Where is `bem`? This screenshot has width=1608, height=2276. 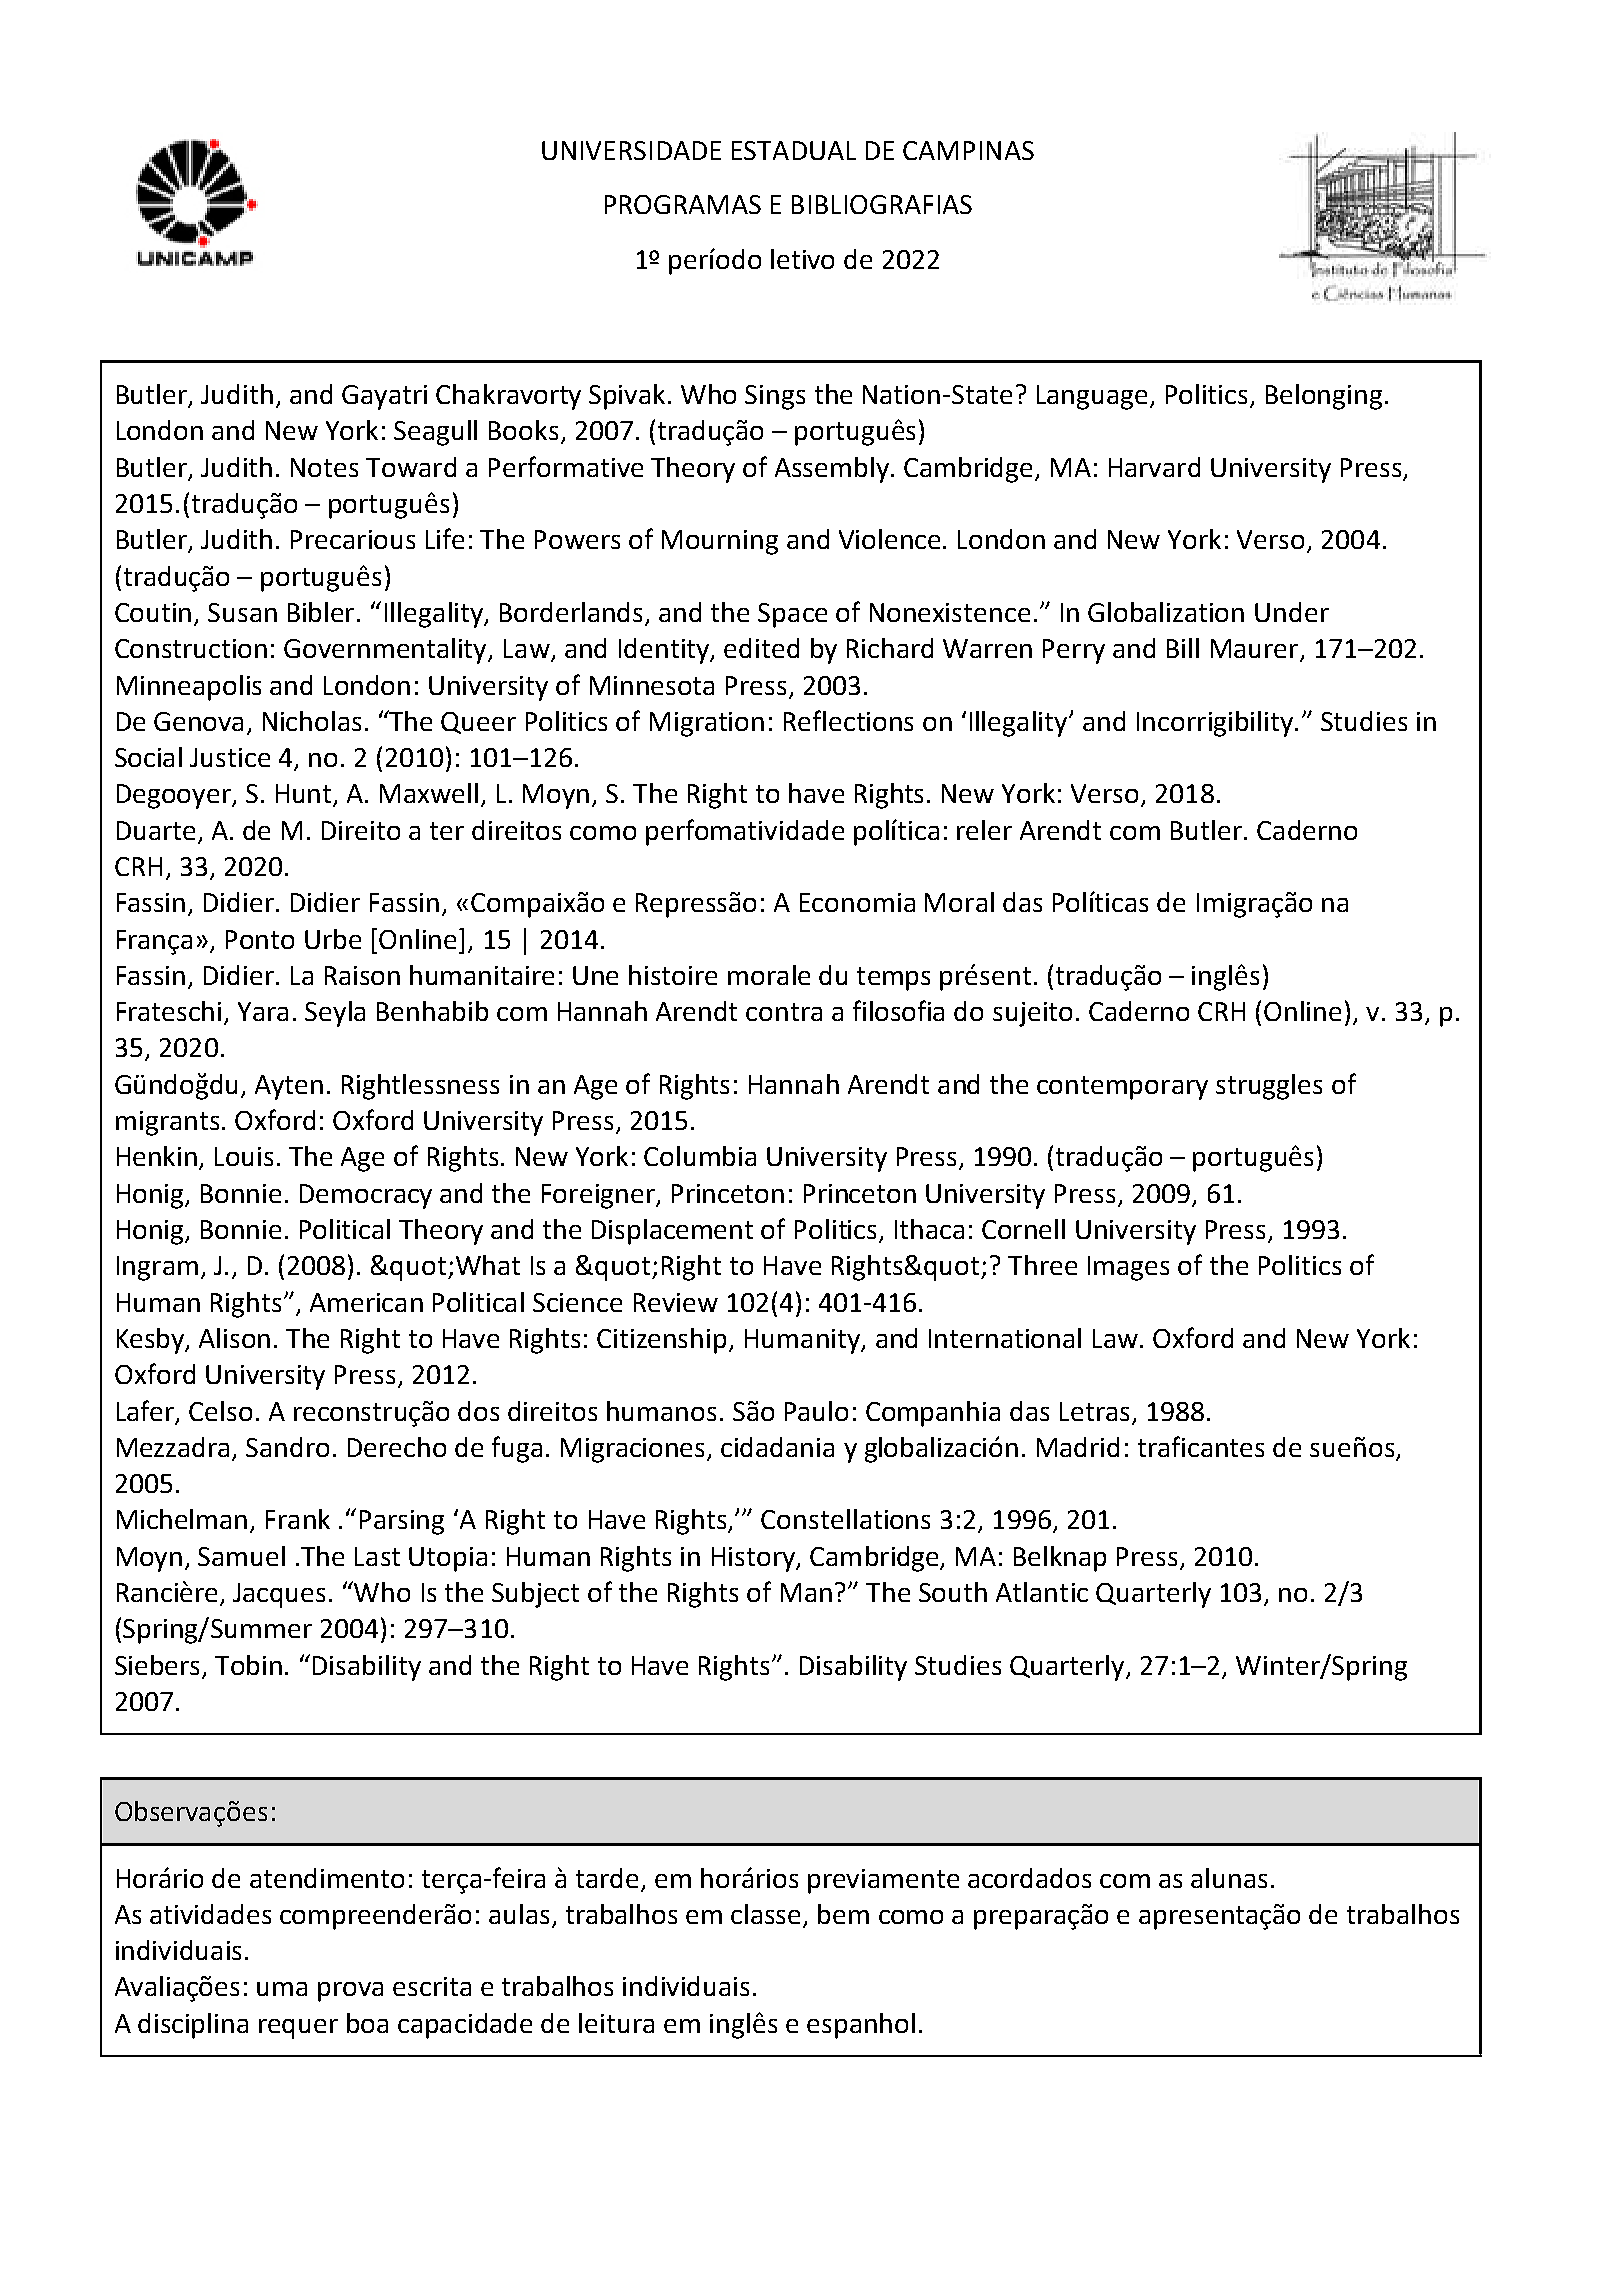 bem is located at coordinates (843, 1914).
